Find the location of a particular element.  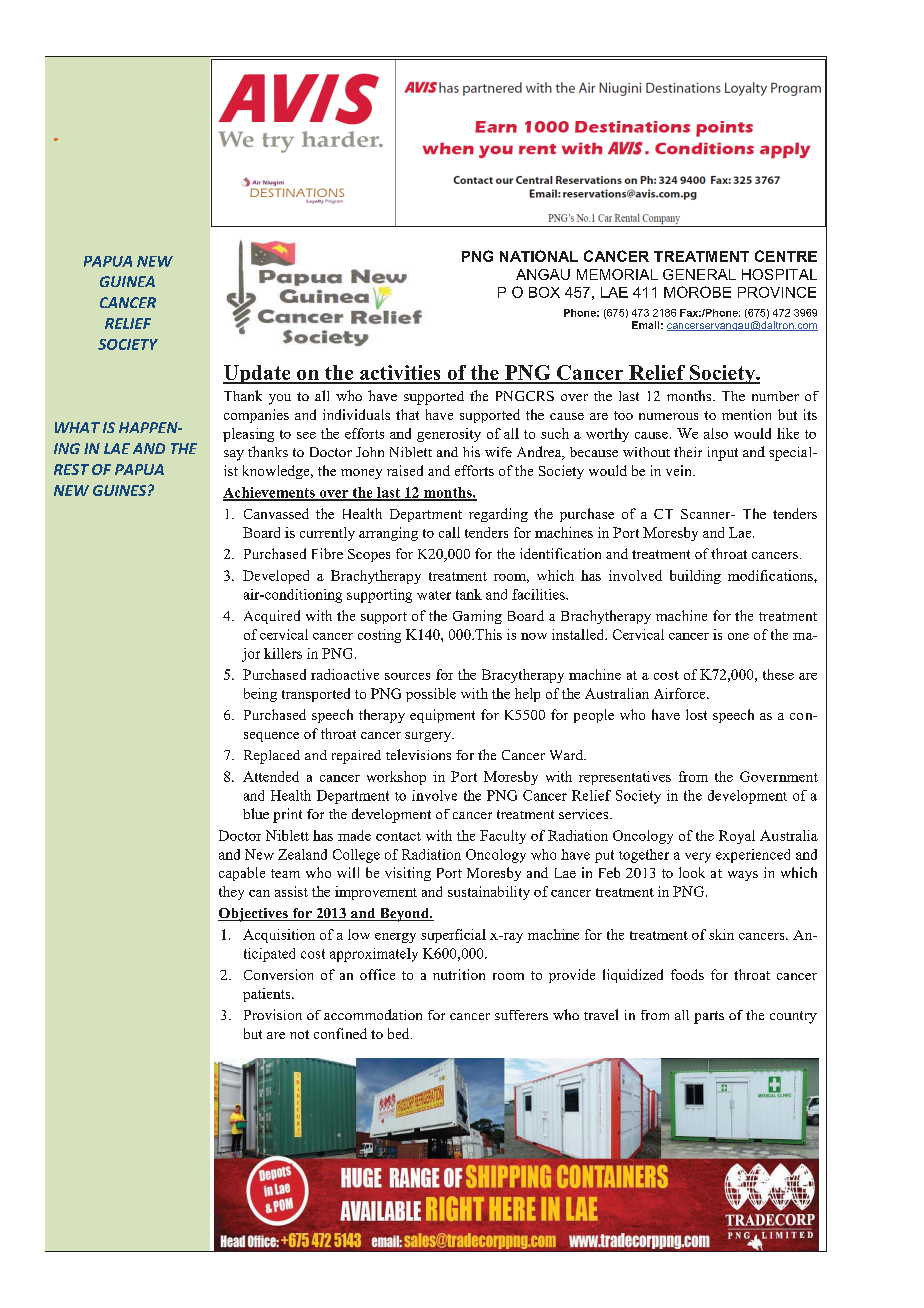

GENERAL is located at coordinates (699, 274).
